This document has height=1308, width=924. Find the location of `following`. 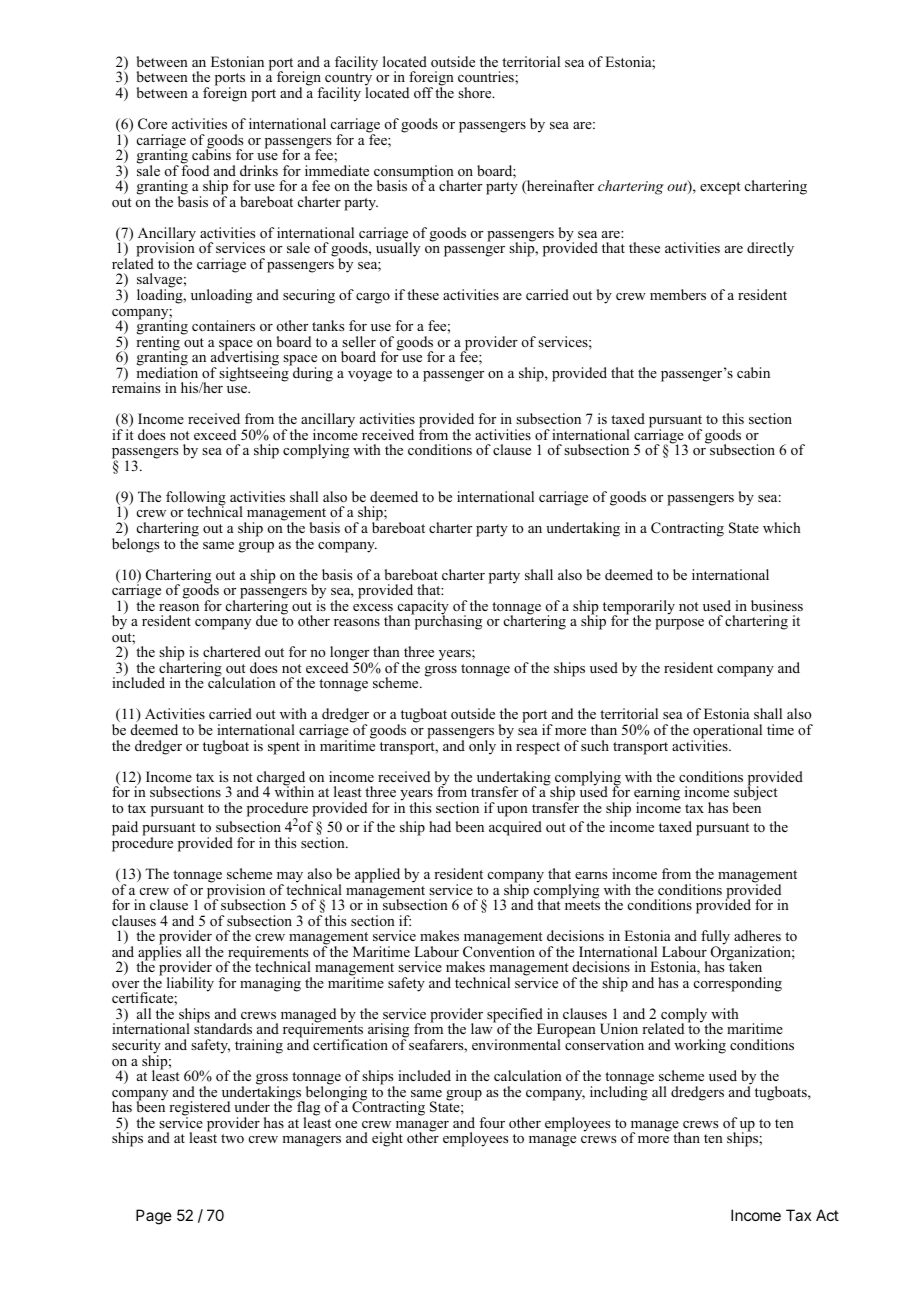

following is located at coordinates (196, 499).
